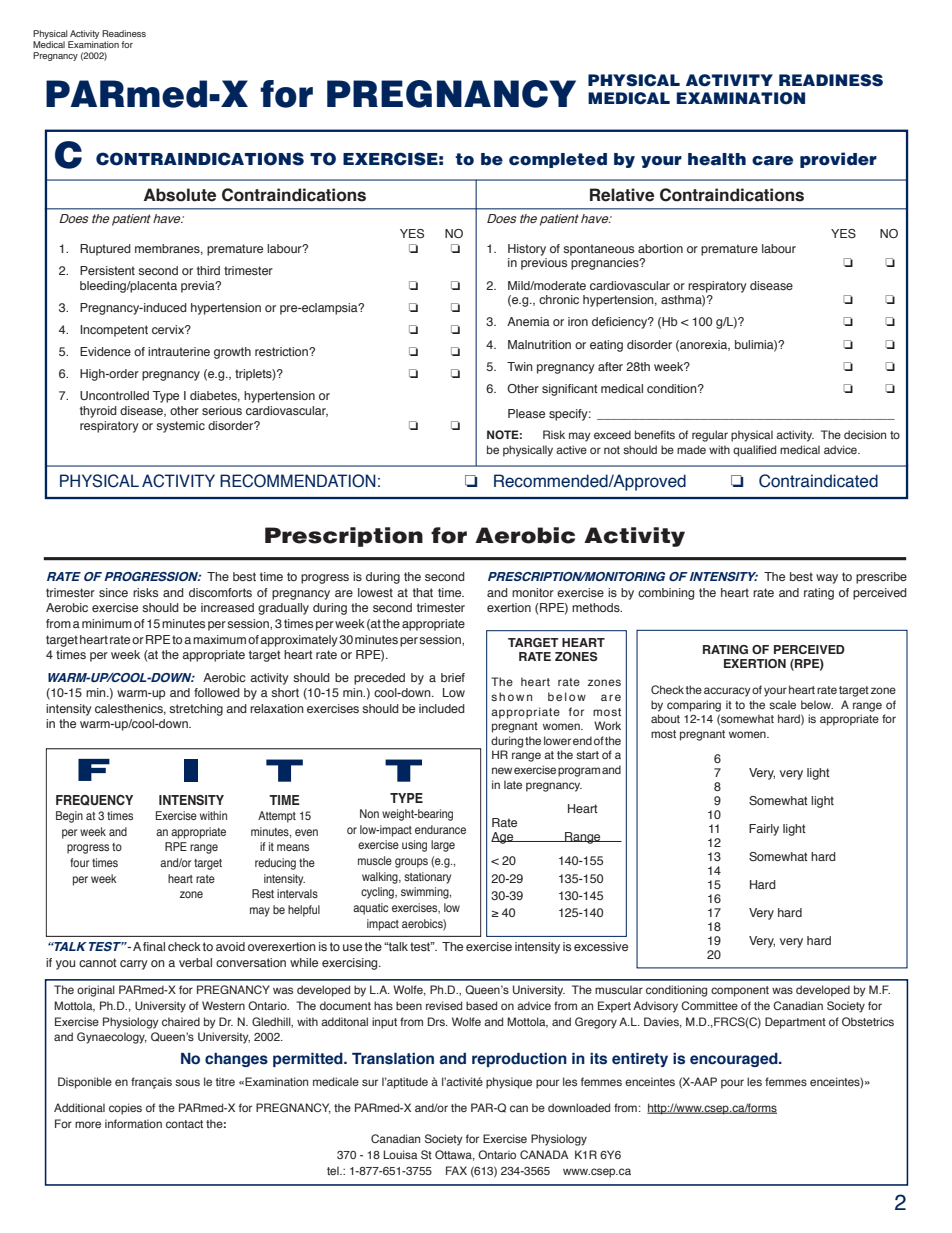 The width and height of the page is (952, 1233). Describe the element at coordinates (180, 195) in the page. I see `Absolute` at that location.
